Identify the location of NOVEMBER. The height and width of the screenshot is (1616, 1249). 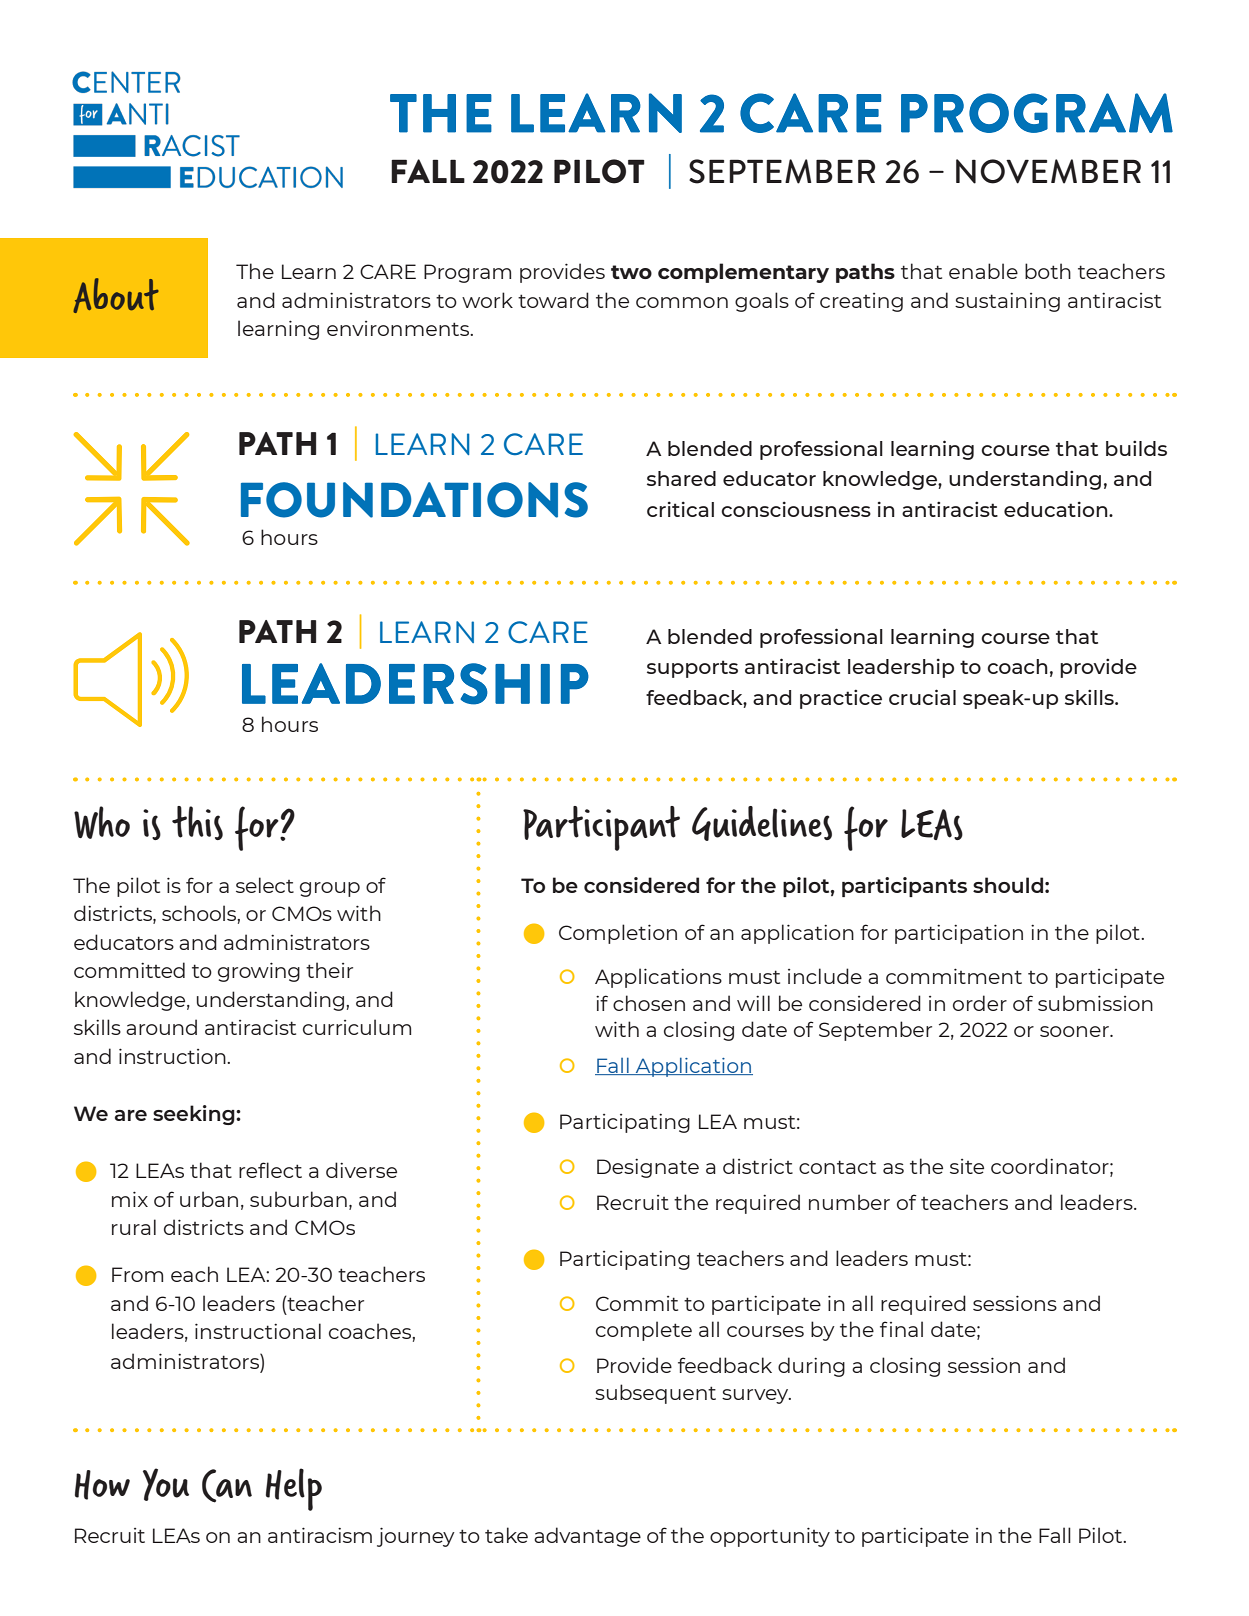
(1048, 171).
